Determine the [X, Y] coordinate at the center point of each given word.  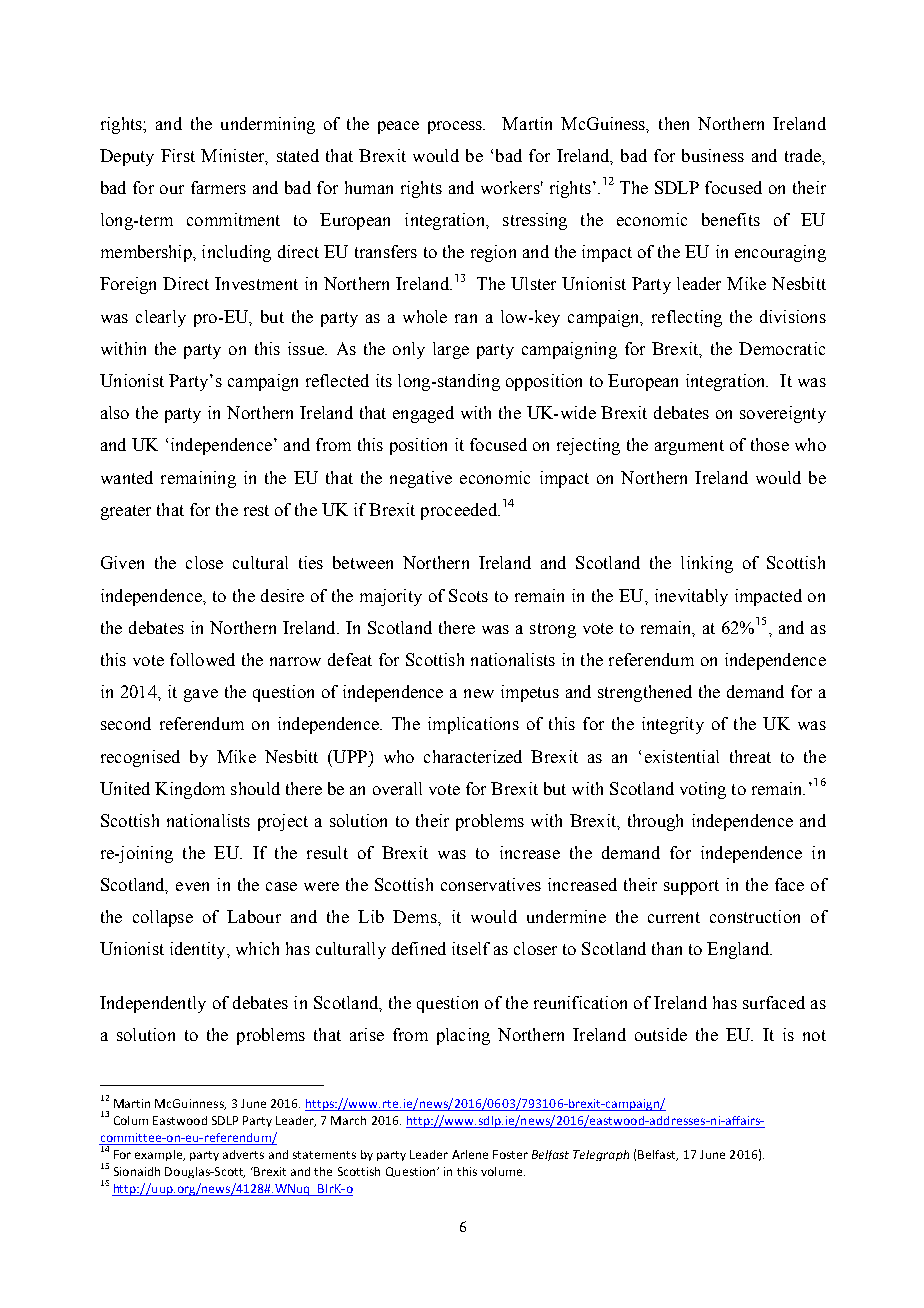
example [160, 1155]
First [178, 155]
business [713, 155]
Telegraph [601, 1155]
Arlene [470, 1154]
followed [202, 659]
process [456, 127]
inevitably [691, 597]
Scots [468, 595]
